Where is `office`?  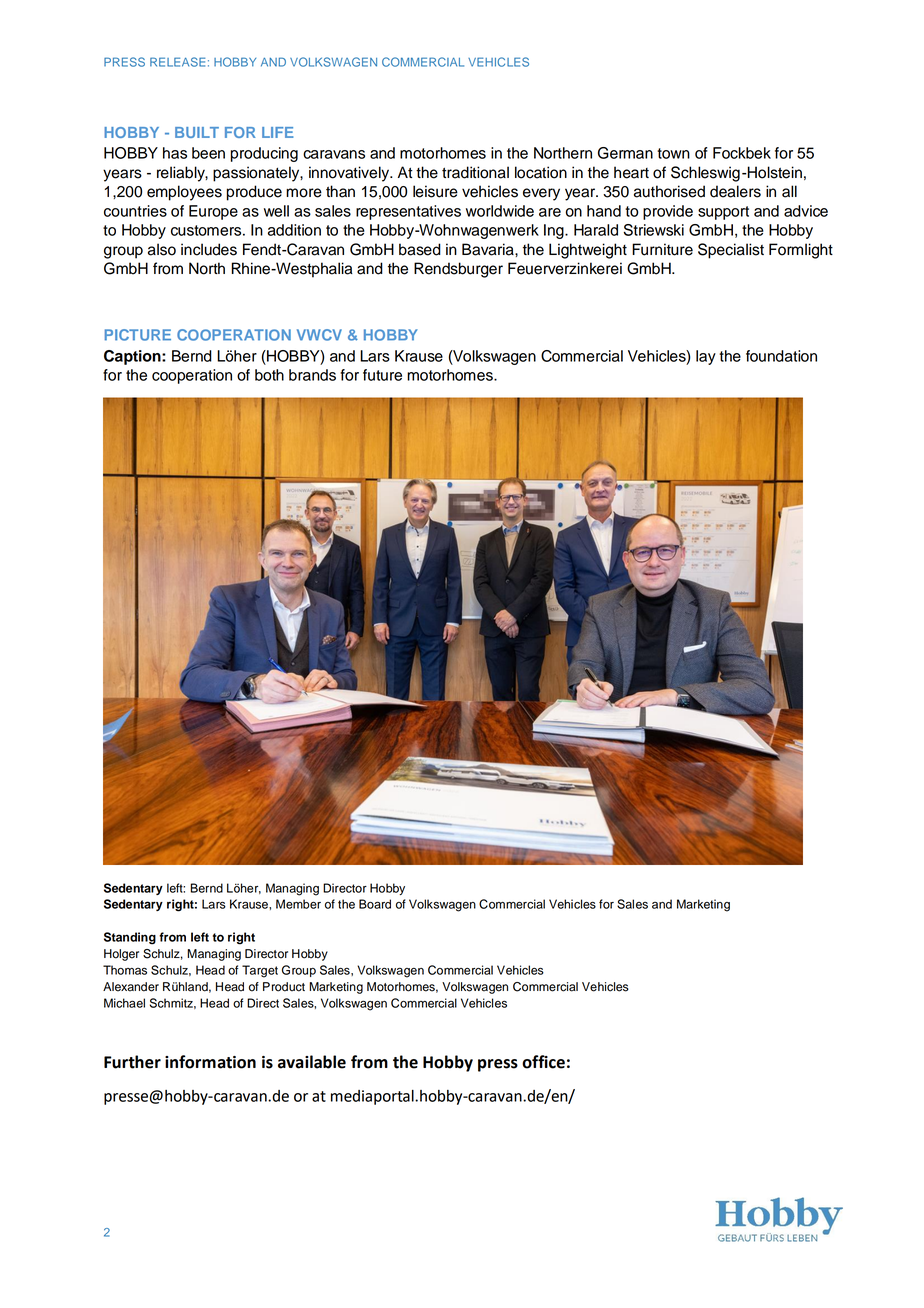
office is located at coordinates (543, 1062).
